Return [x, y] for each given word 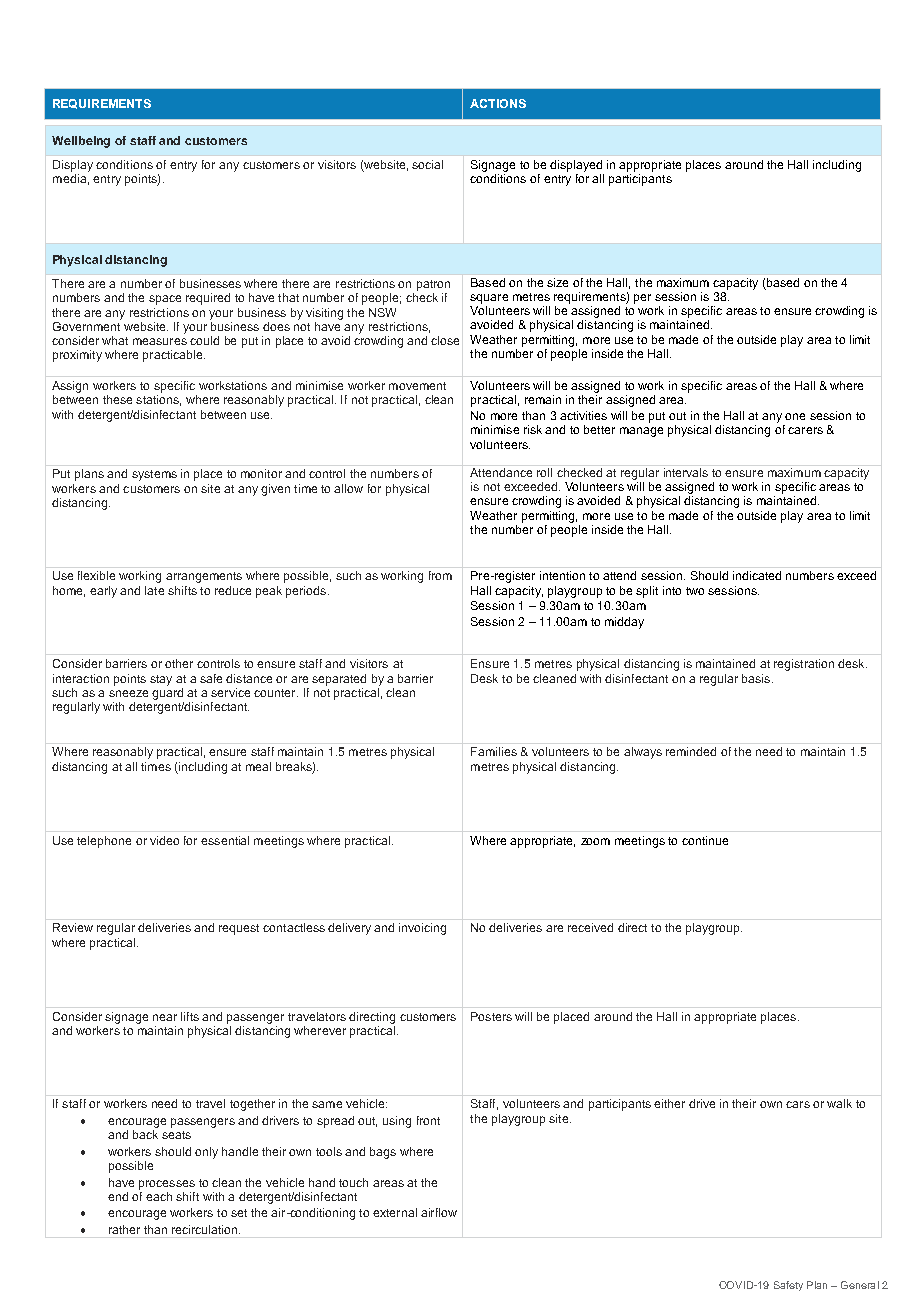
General [860, 1285]
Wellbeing [81, 142]
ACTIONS [498, 103]
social [427, 164]
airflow [439, 1212]
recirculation [206, 1229]
